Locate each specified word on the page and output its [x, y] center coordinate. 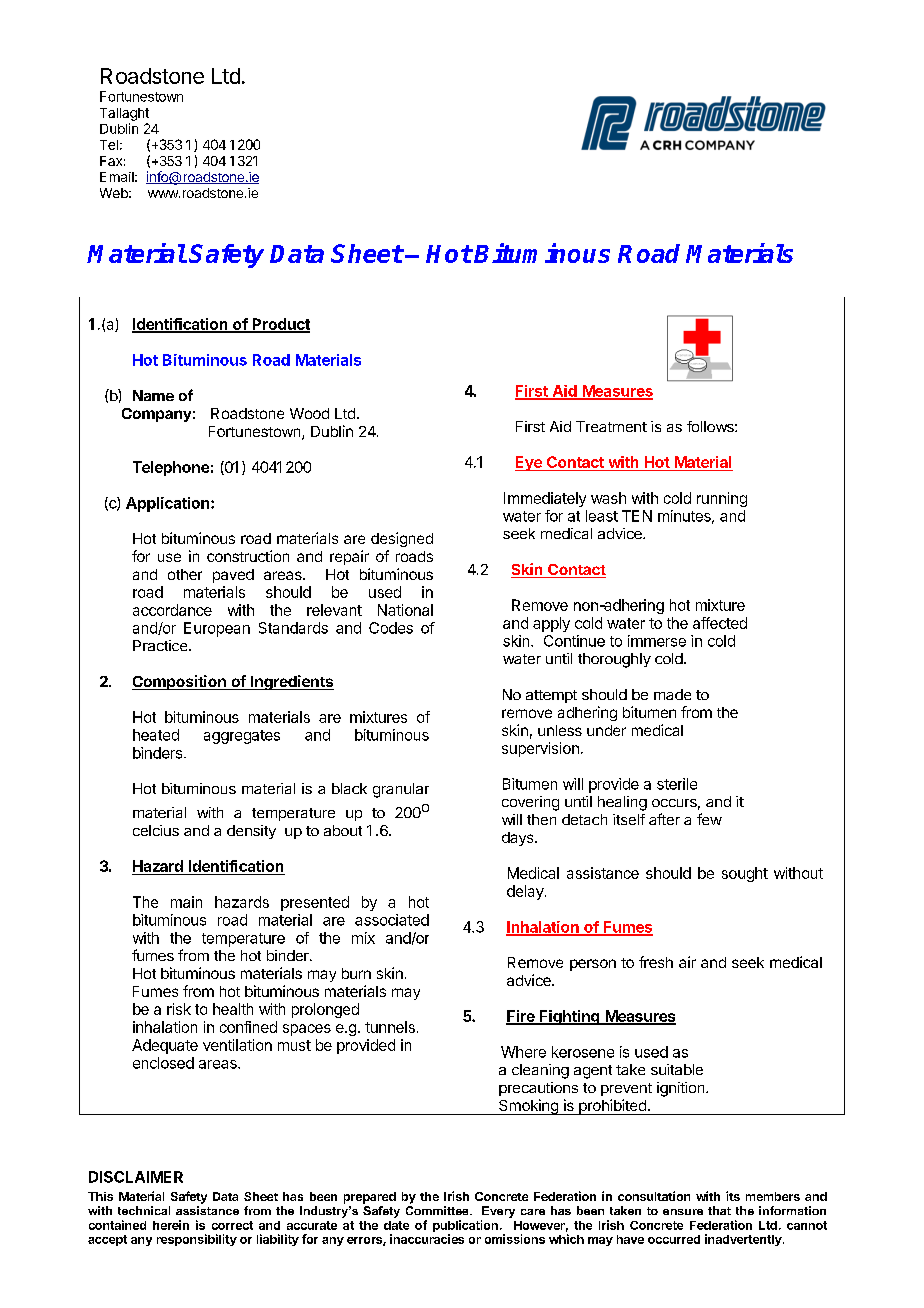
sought [745, 874]
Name [153, 395]
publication [465, 1227]
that [719, 1210]
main [186, 902]
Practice [161, 645]
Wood [309, 413]
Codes [391, 628]
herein [171, 1225]
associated [392, 920]
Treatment [611, 426]
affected [720, 623]
